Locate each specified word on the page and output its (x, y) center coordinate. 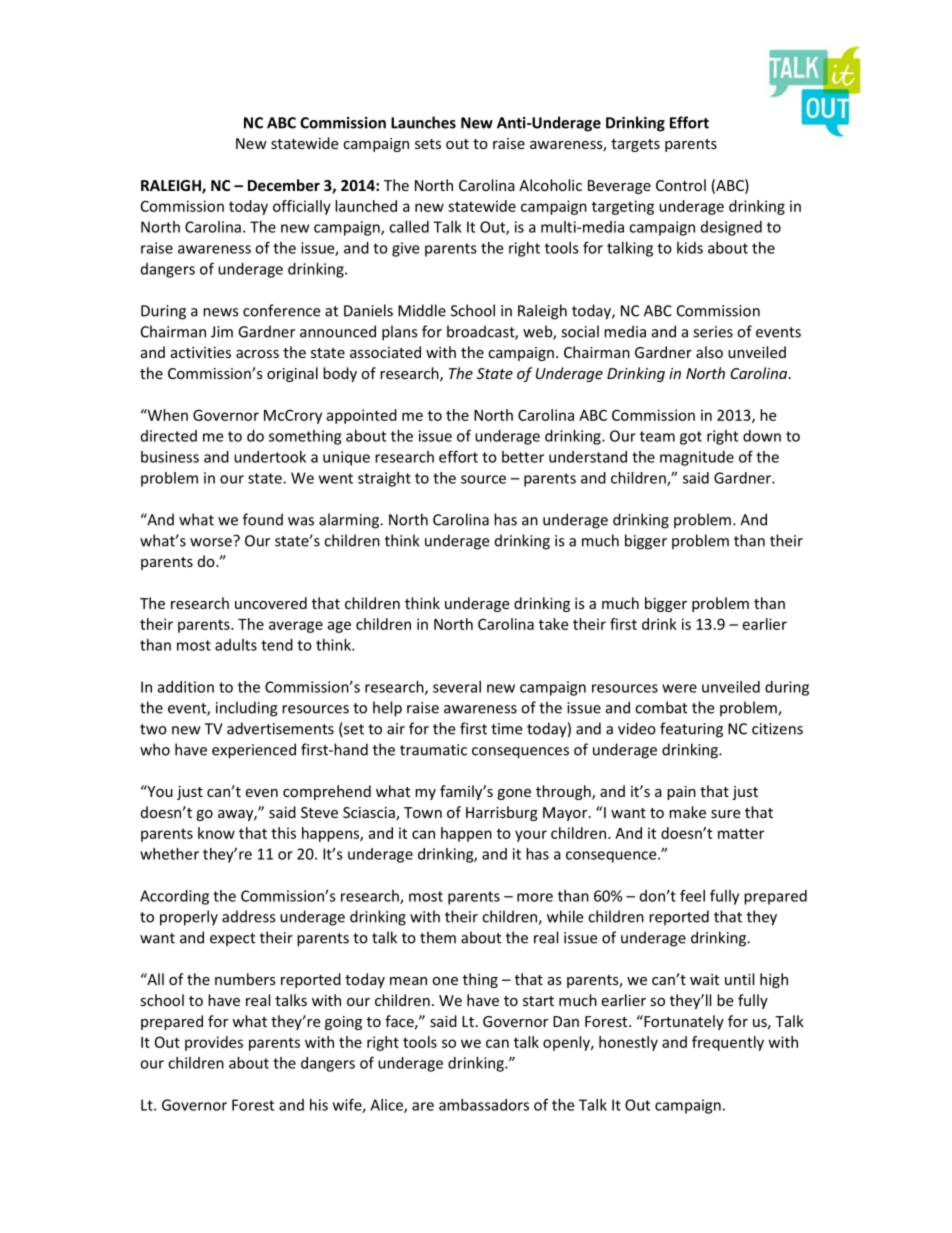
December (284, 185)
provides (214, 1043)
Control (681, 185)
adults (236, 645)
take (553, 624)
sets (428, 144)
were (679, 688)
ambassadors (484, 1105)
